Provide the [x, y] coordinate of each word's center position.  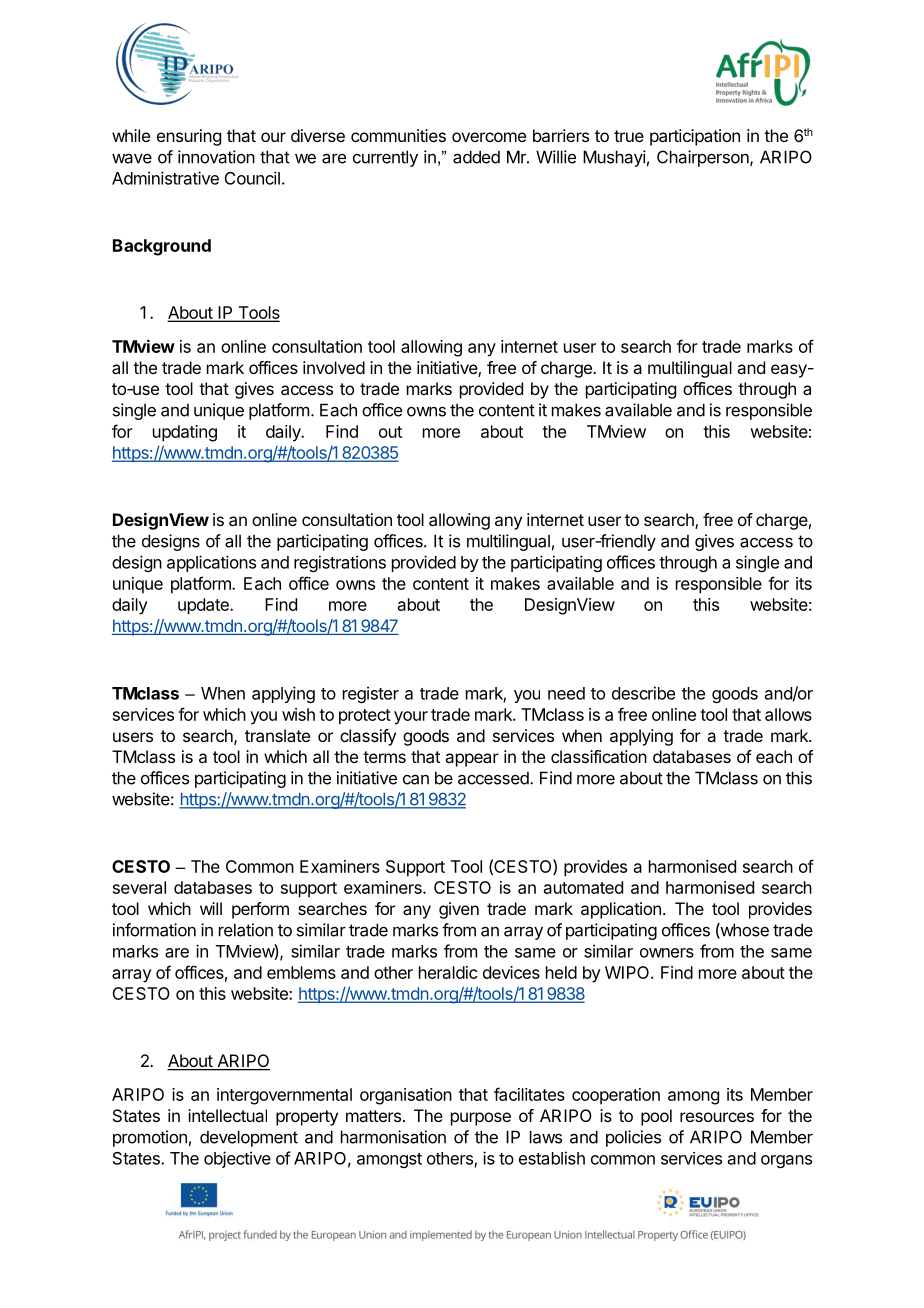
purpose [481, 1119]
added [476, 157]
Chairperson [704, 158]
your [411, 718]
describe [643, 693]
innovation [216, 157]
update [204, 606]
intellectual [227, 1115]
